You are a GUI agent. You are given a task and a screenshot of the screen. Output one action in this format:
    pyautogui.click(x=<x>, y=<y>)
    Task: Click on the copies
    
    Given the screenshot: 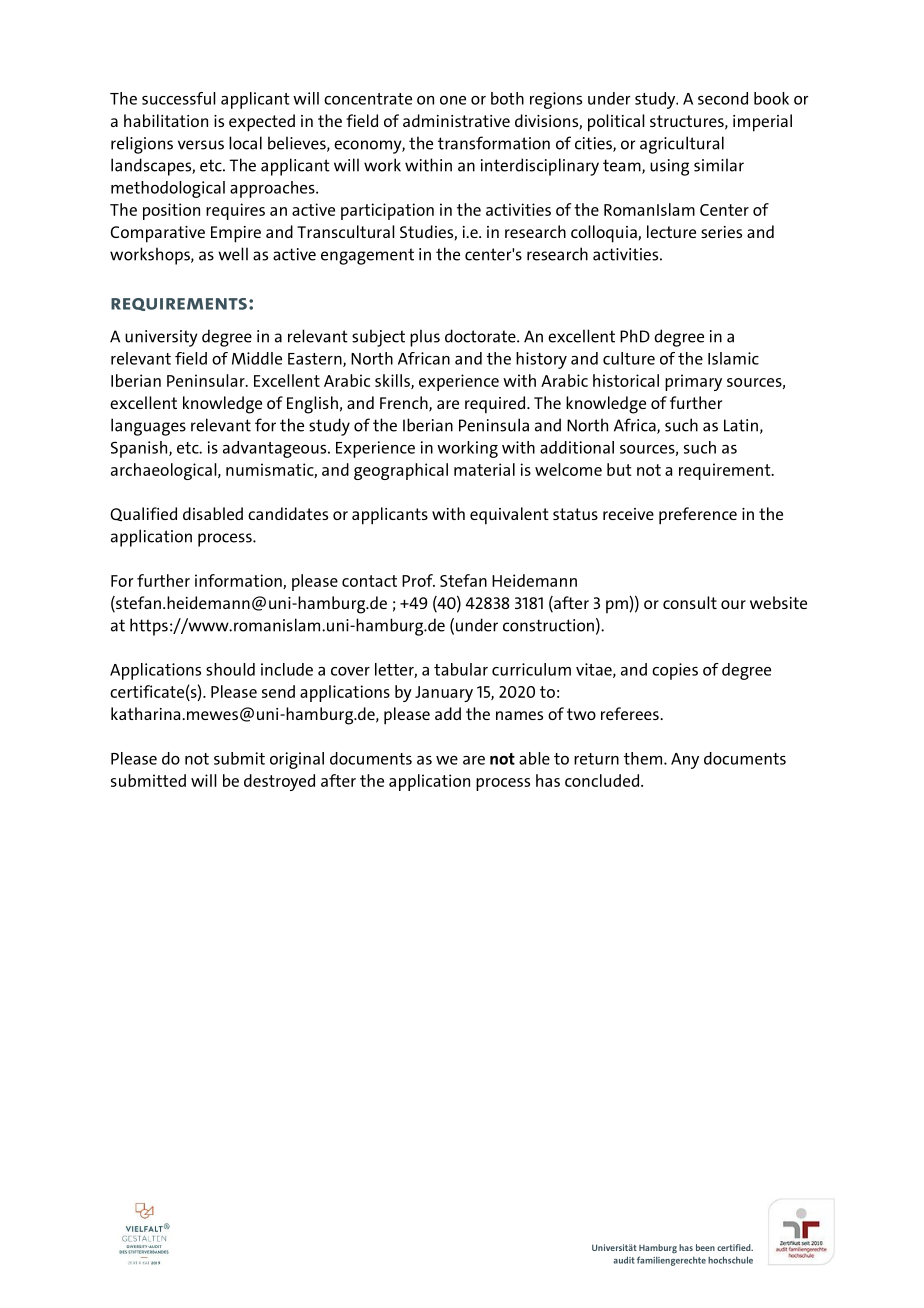 What is the action you would take?
    pyautogui.click(x=675, y=671)
